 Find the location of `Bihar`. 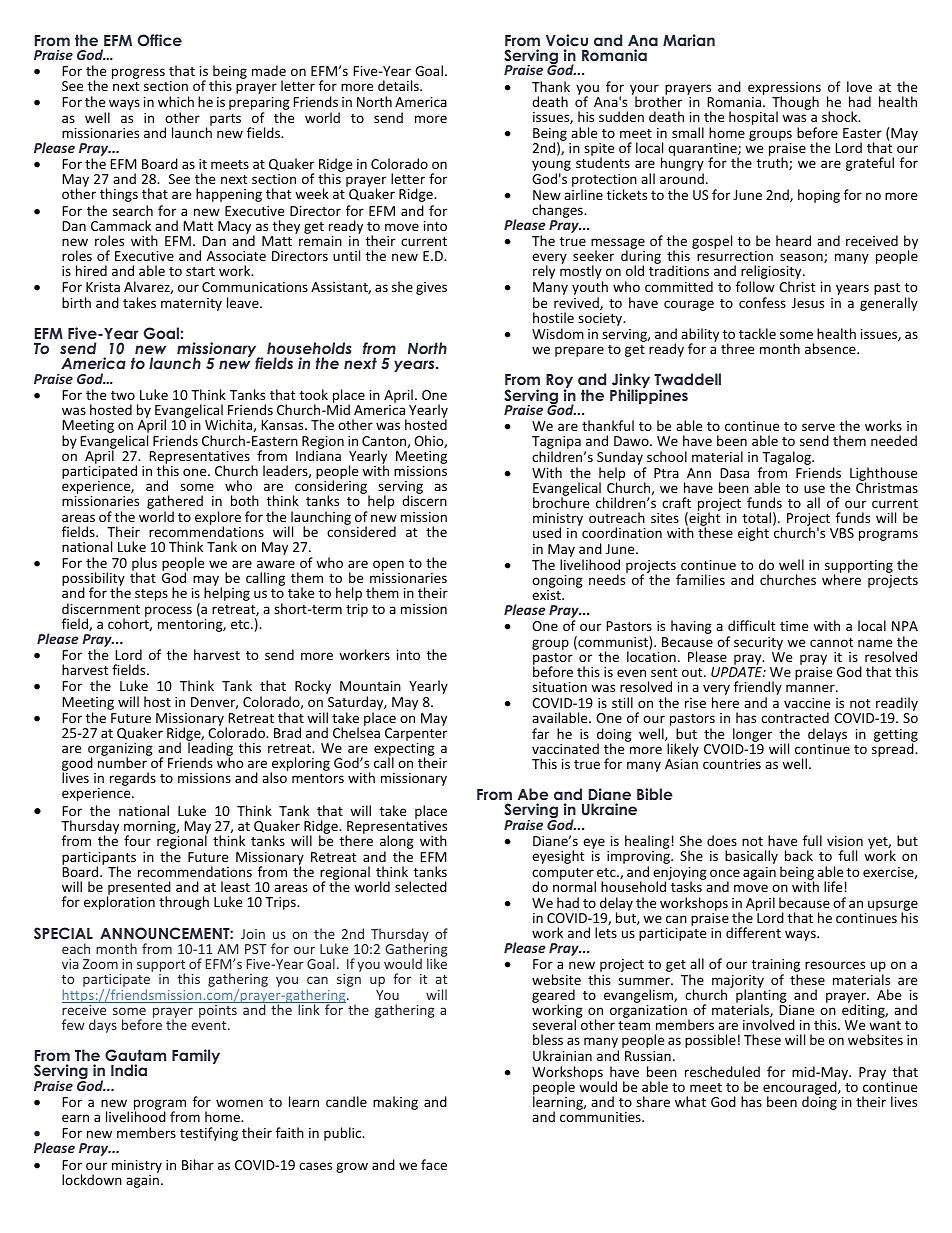

Bihar is located at coordinates (198, 1164).
